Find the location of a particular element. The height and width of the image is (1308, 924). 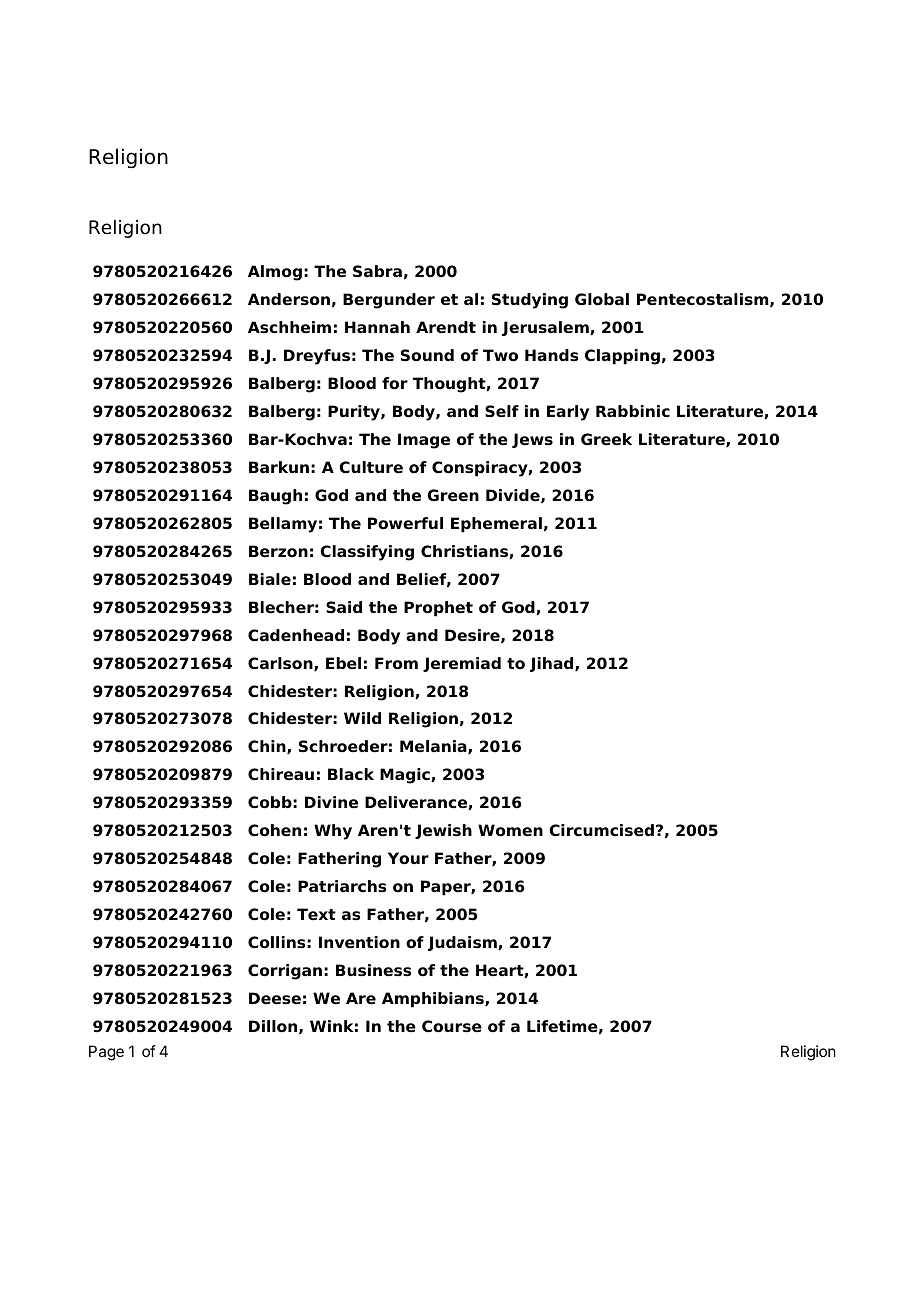

Page is located at coordinates (106, 1053).
